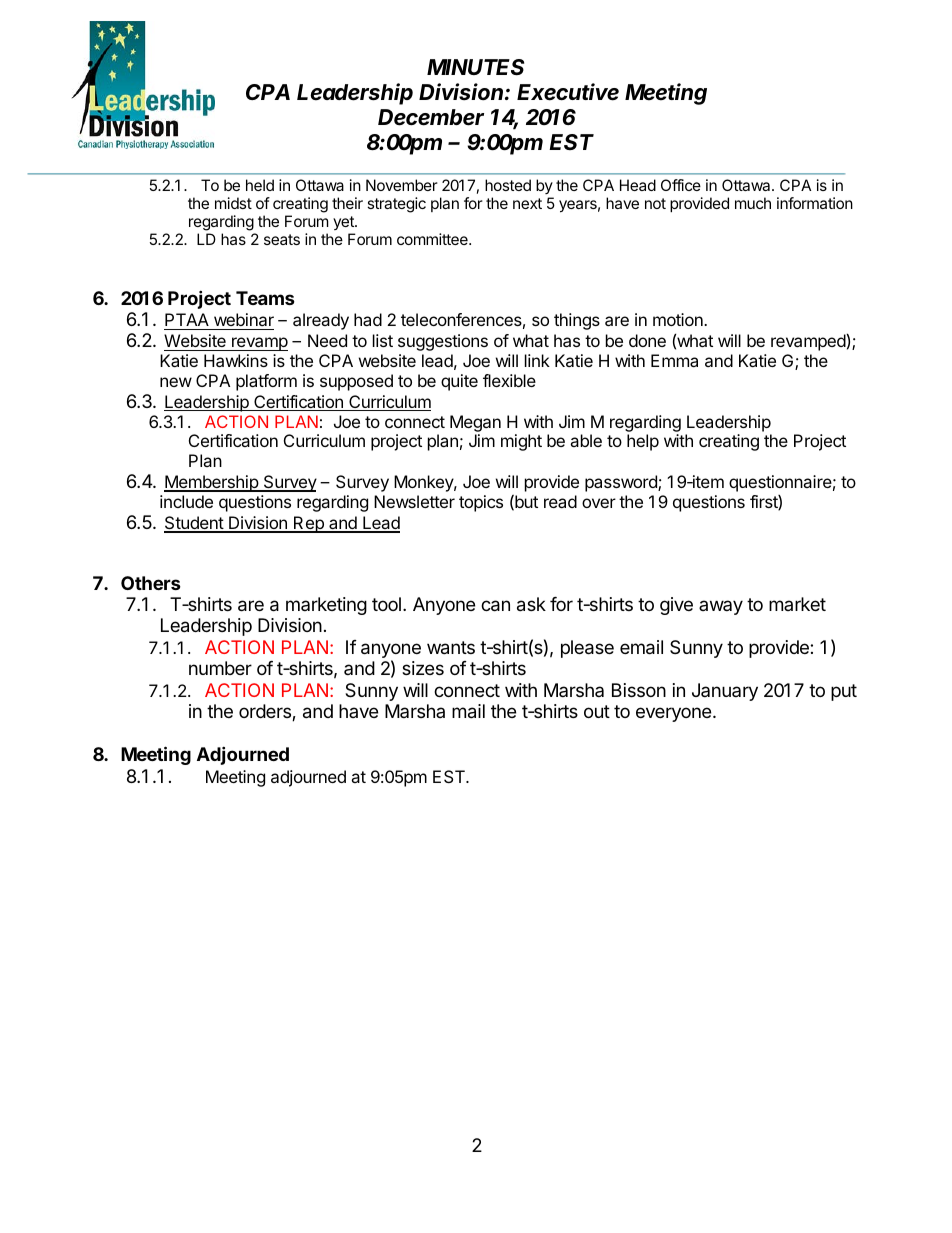 Image resolution: width=952 pixels, height=1233 pixels. What do you see at coordinates (266, 712) in the screenshot?
I see `orders` at bounding box center [266, 712].
